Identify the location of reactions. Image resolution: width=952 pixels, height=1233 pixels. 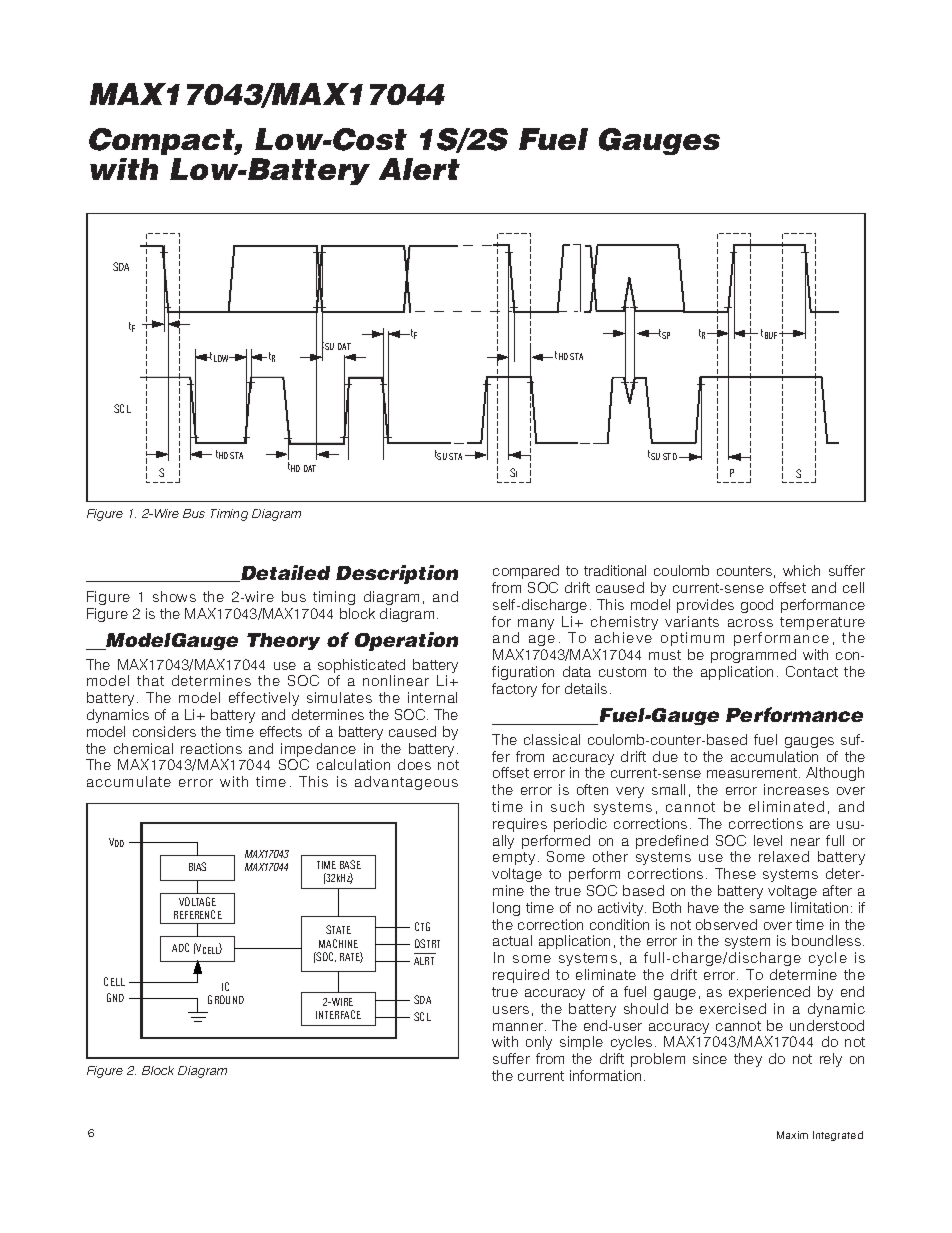
(211, 748).
